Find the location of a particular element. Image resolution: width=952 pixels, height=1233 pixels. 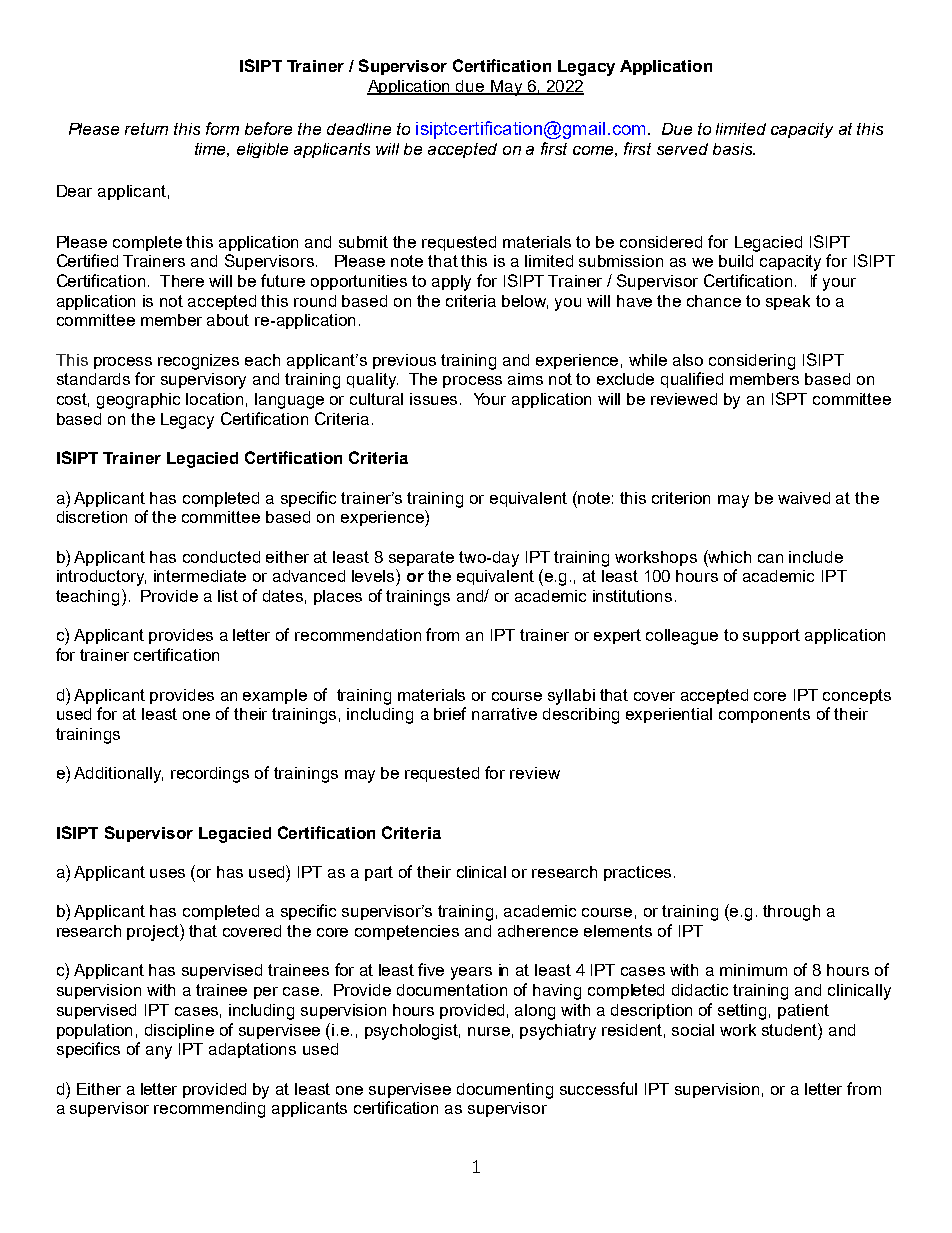

issues is located at coordinates (433, 399).
